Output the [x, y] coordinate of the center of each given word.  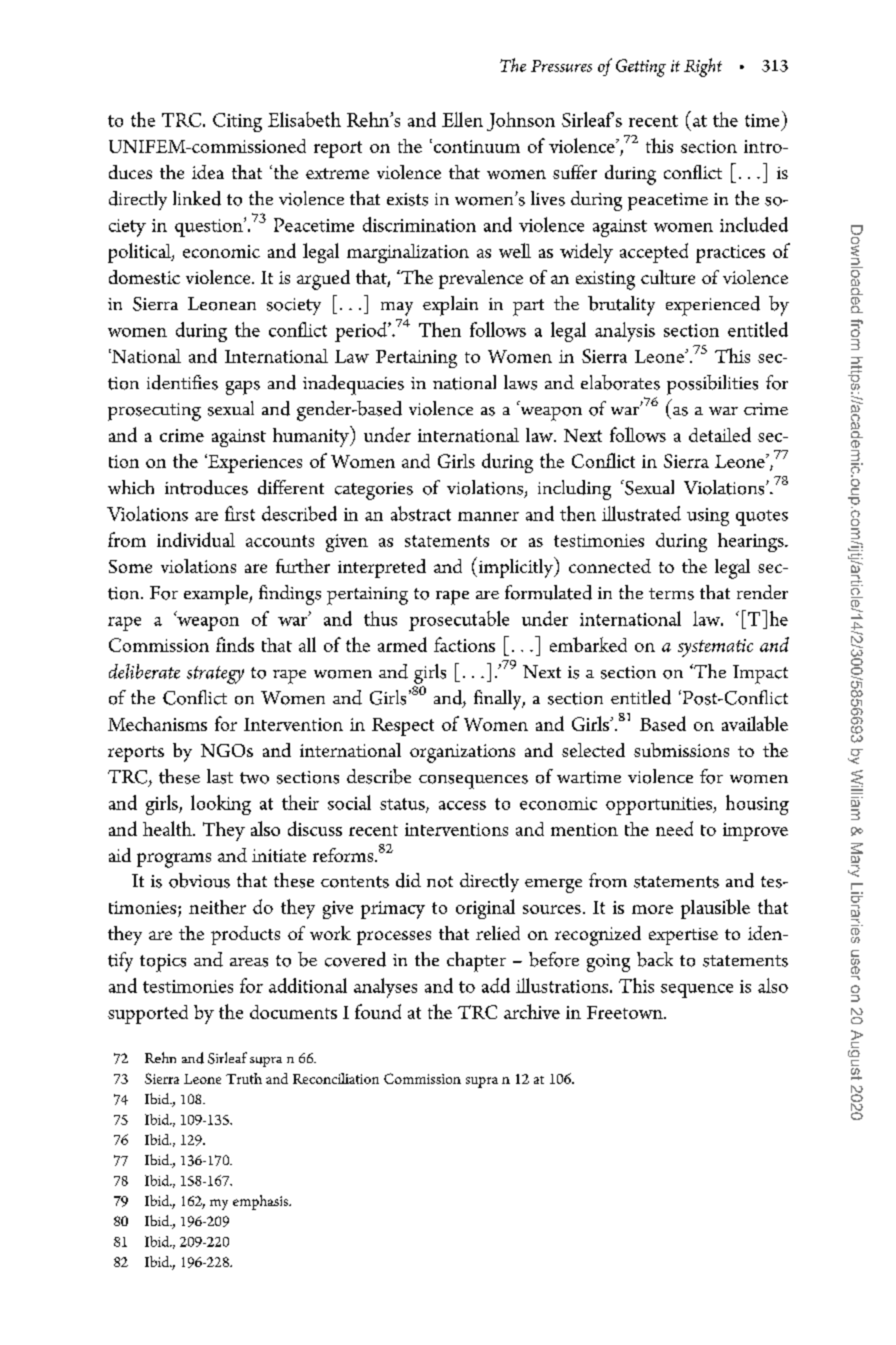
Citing [237, 122]
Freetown [626, 1012]
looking [221, 805]
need [674, 828]
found [378, 1011]
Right [703, 67]
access [462, 805]
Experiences [254, 463]
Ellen [462, 119]
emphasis [261, 1202]
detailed [720, 434]
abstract [421, 513]
